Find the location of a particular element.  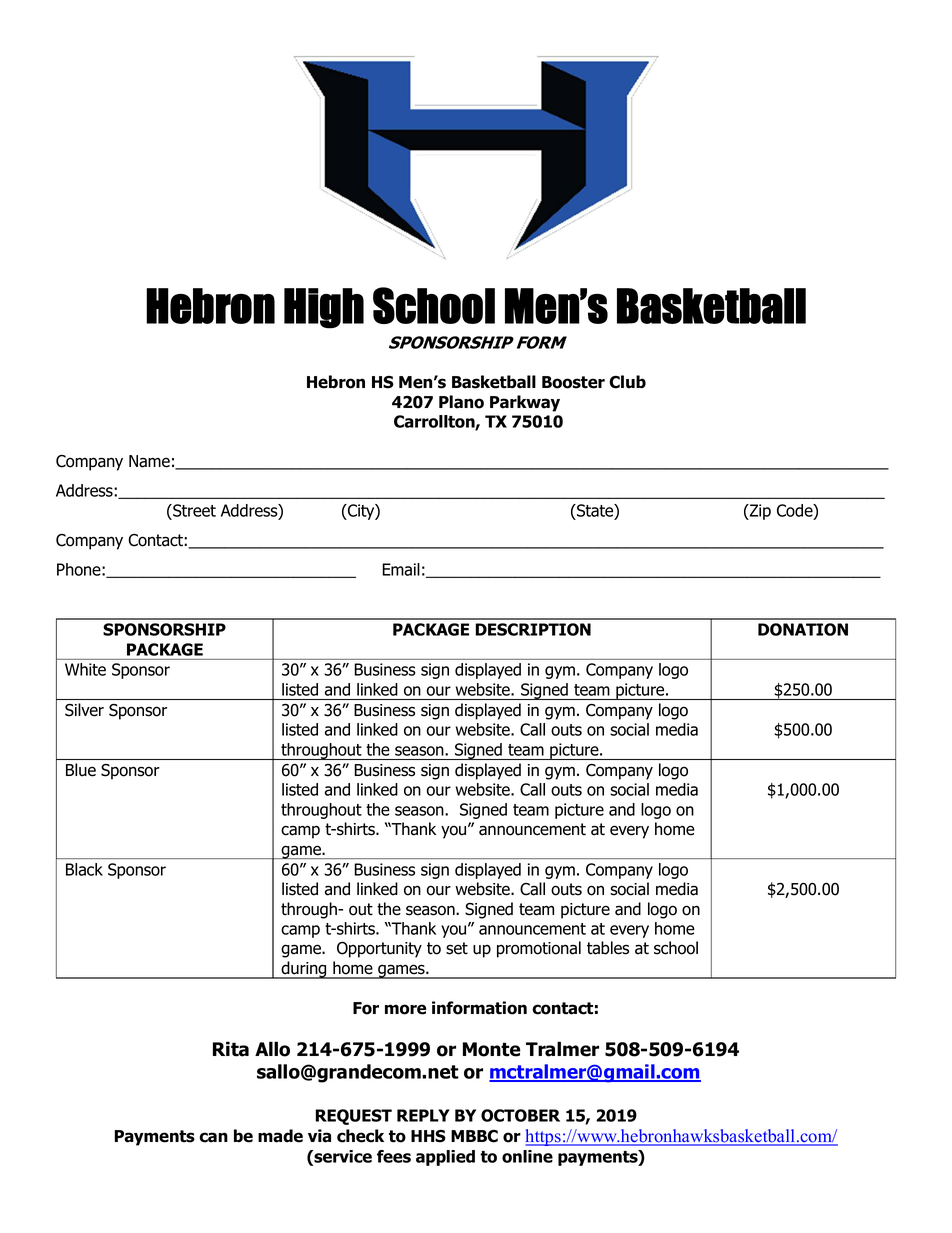

Silver is located at coordinates (84, 710).
